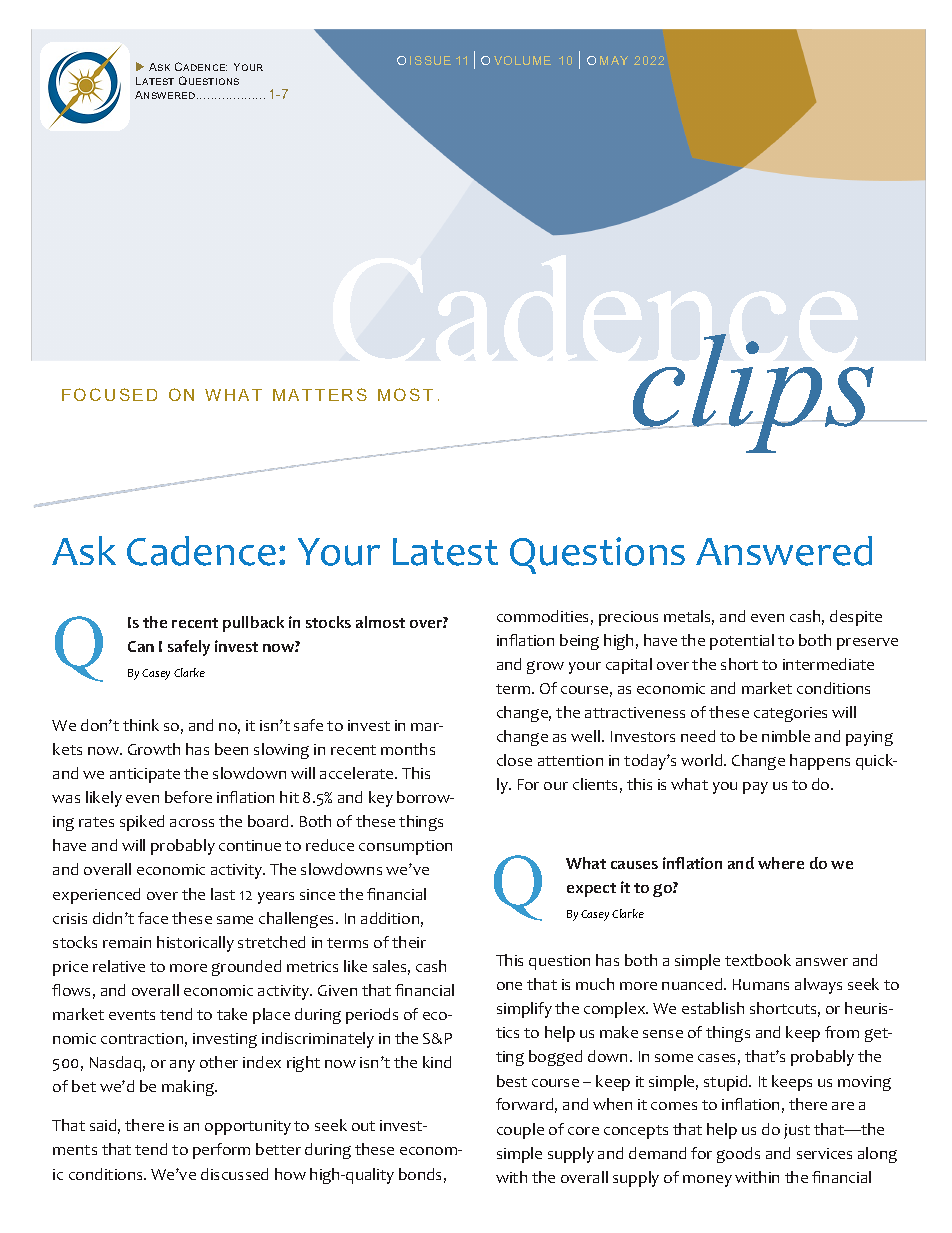 This page has height=1233, width=952. What do you see at coordinates (145, 775) in the page?
I see `anticipate` at bounding box center [145, 775].
